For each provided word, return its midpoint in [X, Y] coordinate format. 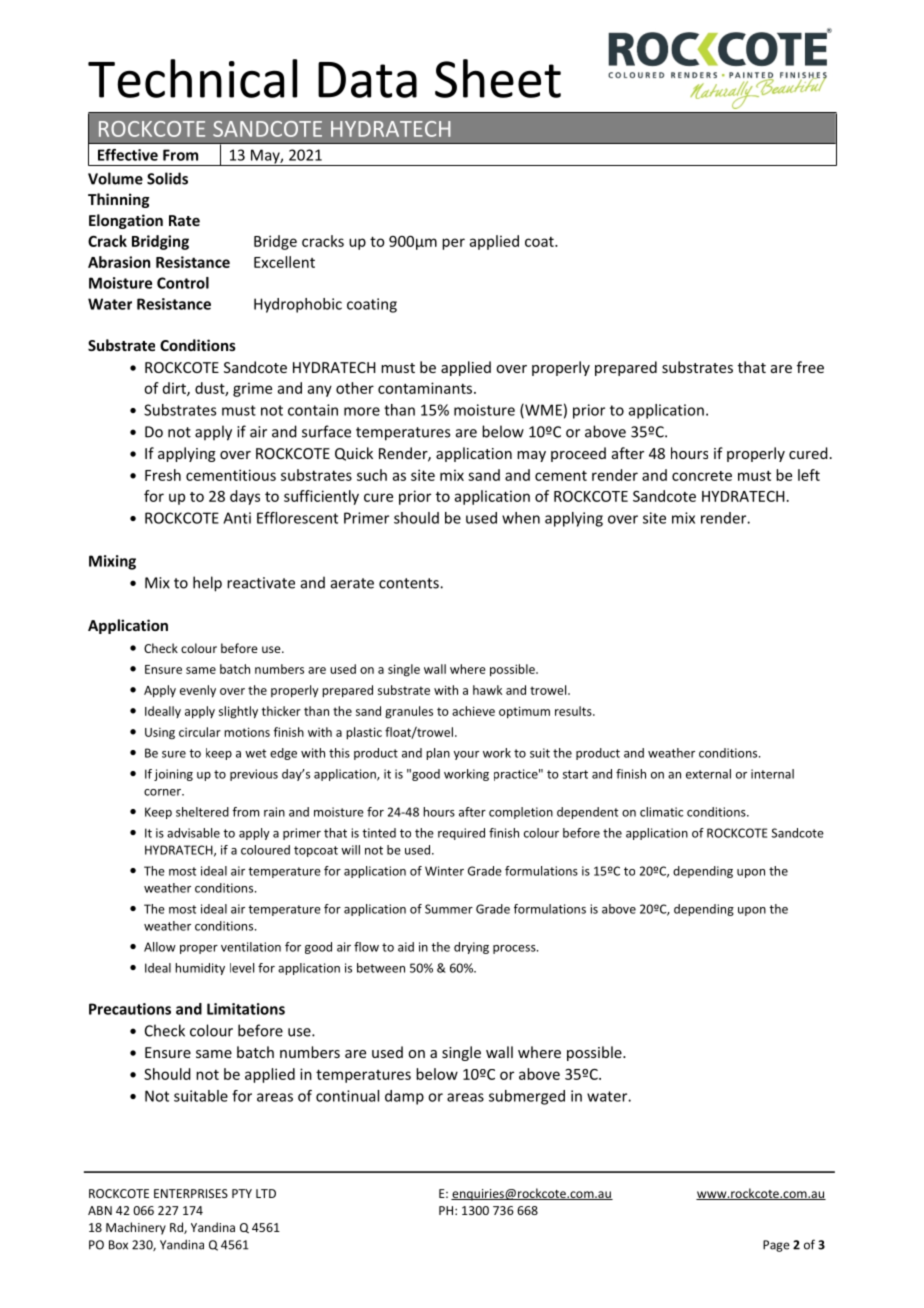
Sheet [498, 78]
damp [404, 1097]
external [708, 774]
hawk [487, 690]
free [810, 367]
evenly [198, 691]
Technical [192, 78]
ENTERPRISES [191, 1193]
